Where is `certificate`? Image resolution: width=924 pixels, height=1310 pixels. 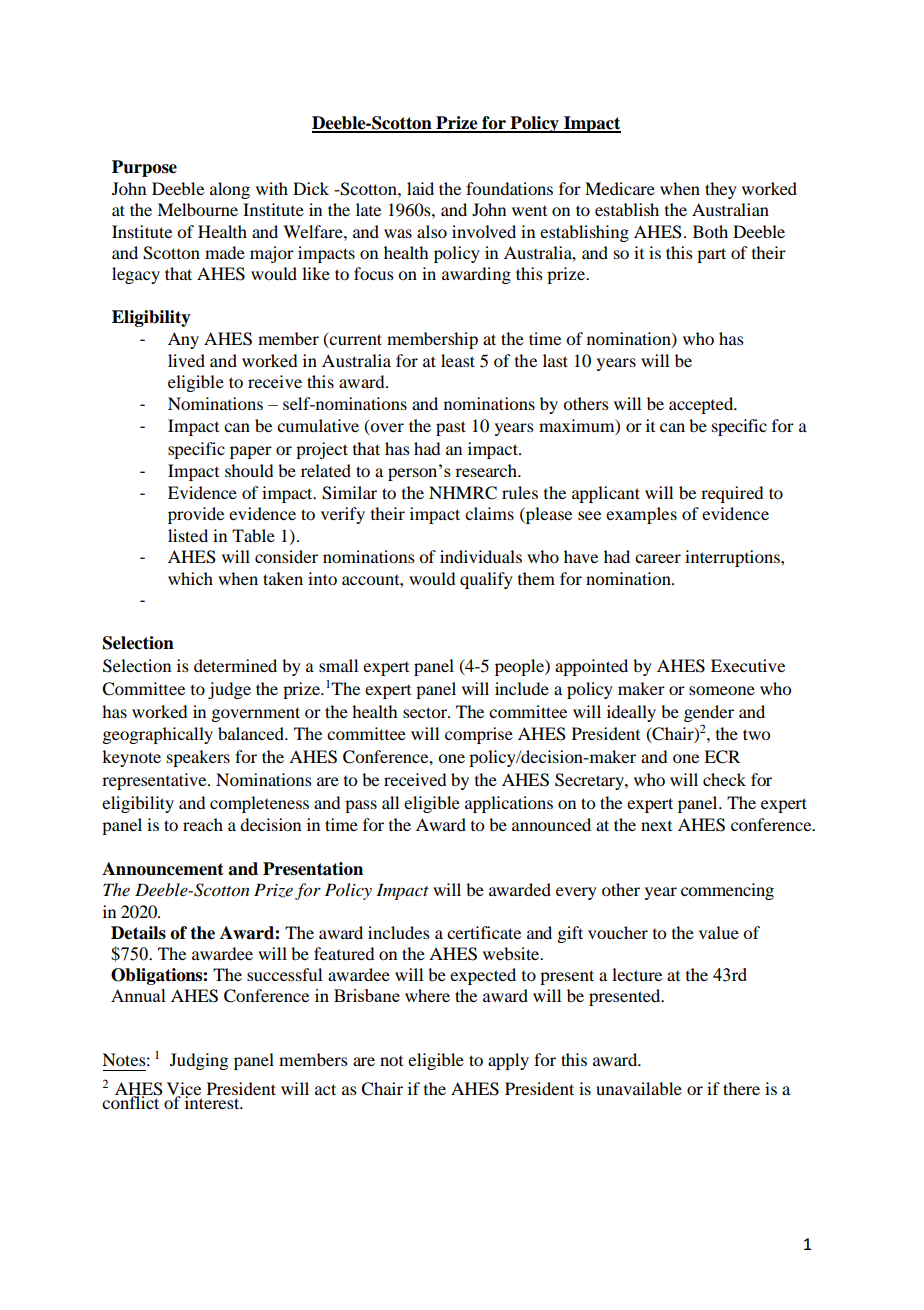
certificate is located at coordinates (484, 932).
